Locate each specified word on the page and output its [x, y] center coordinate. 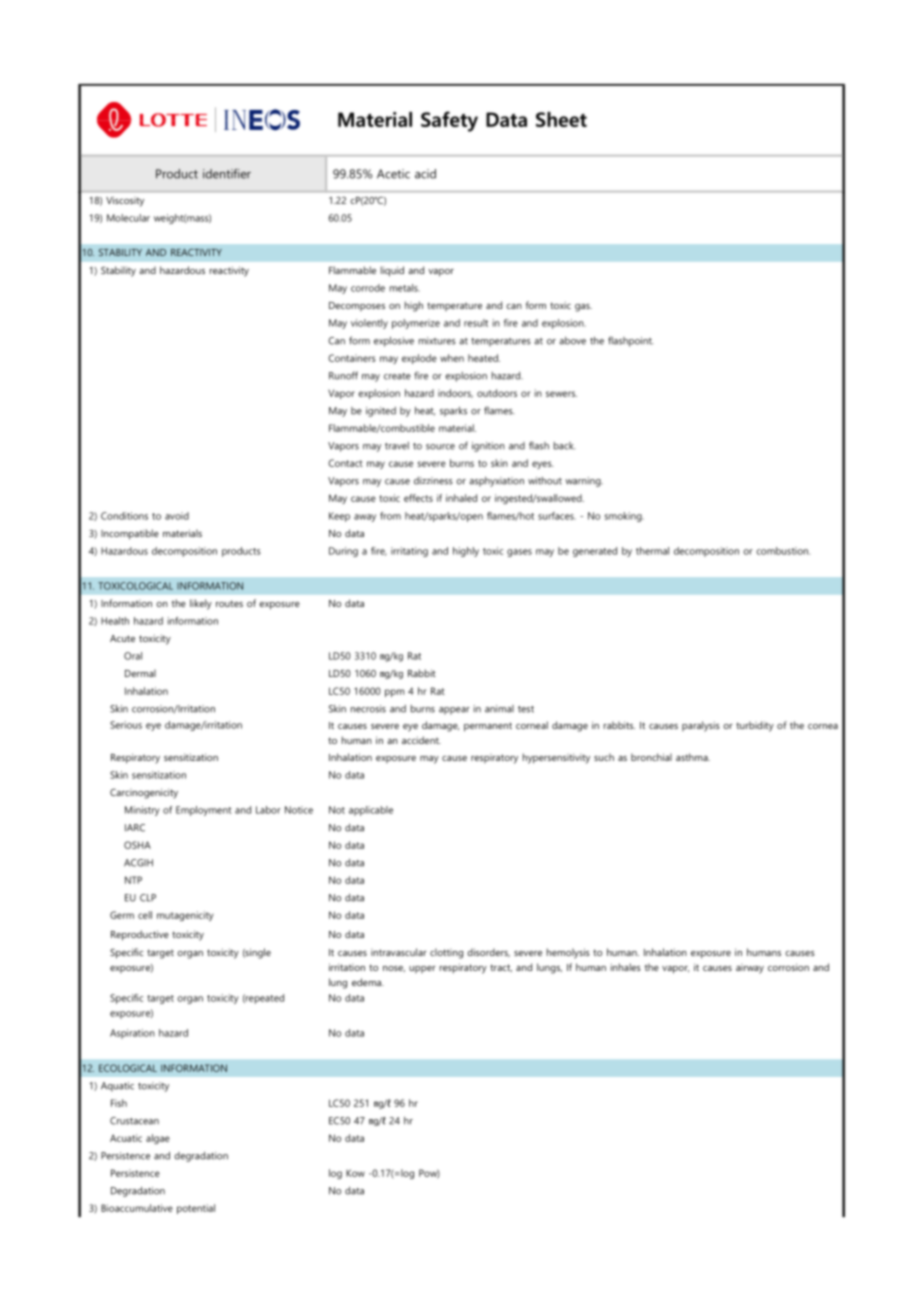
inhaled [461, 498]
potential [196, 1209]
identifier [227, 174]
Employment [204, 811]
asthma [693, 757]
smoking [624, 517]
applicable [371, 811]
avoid [177, 516]
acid [425, 174]
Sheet [561, 119]
